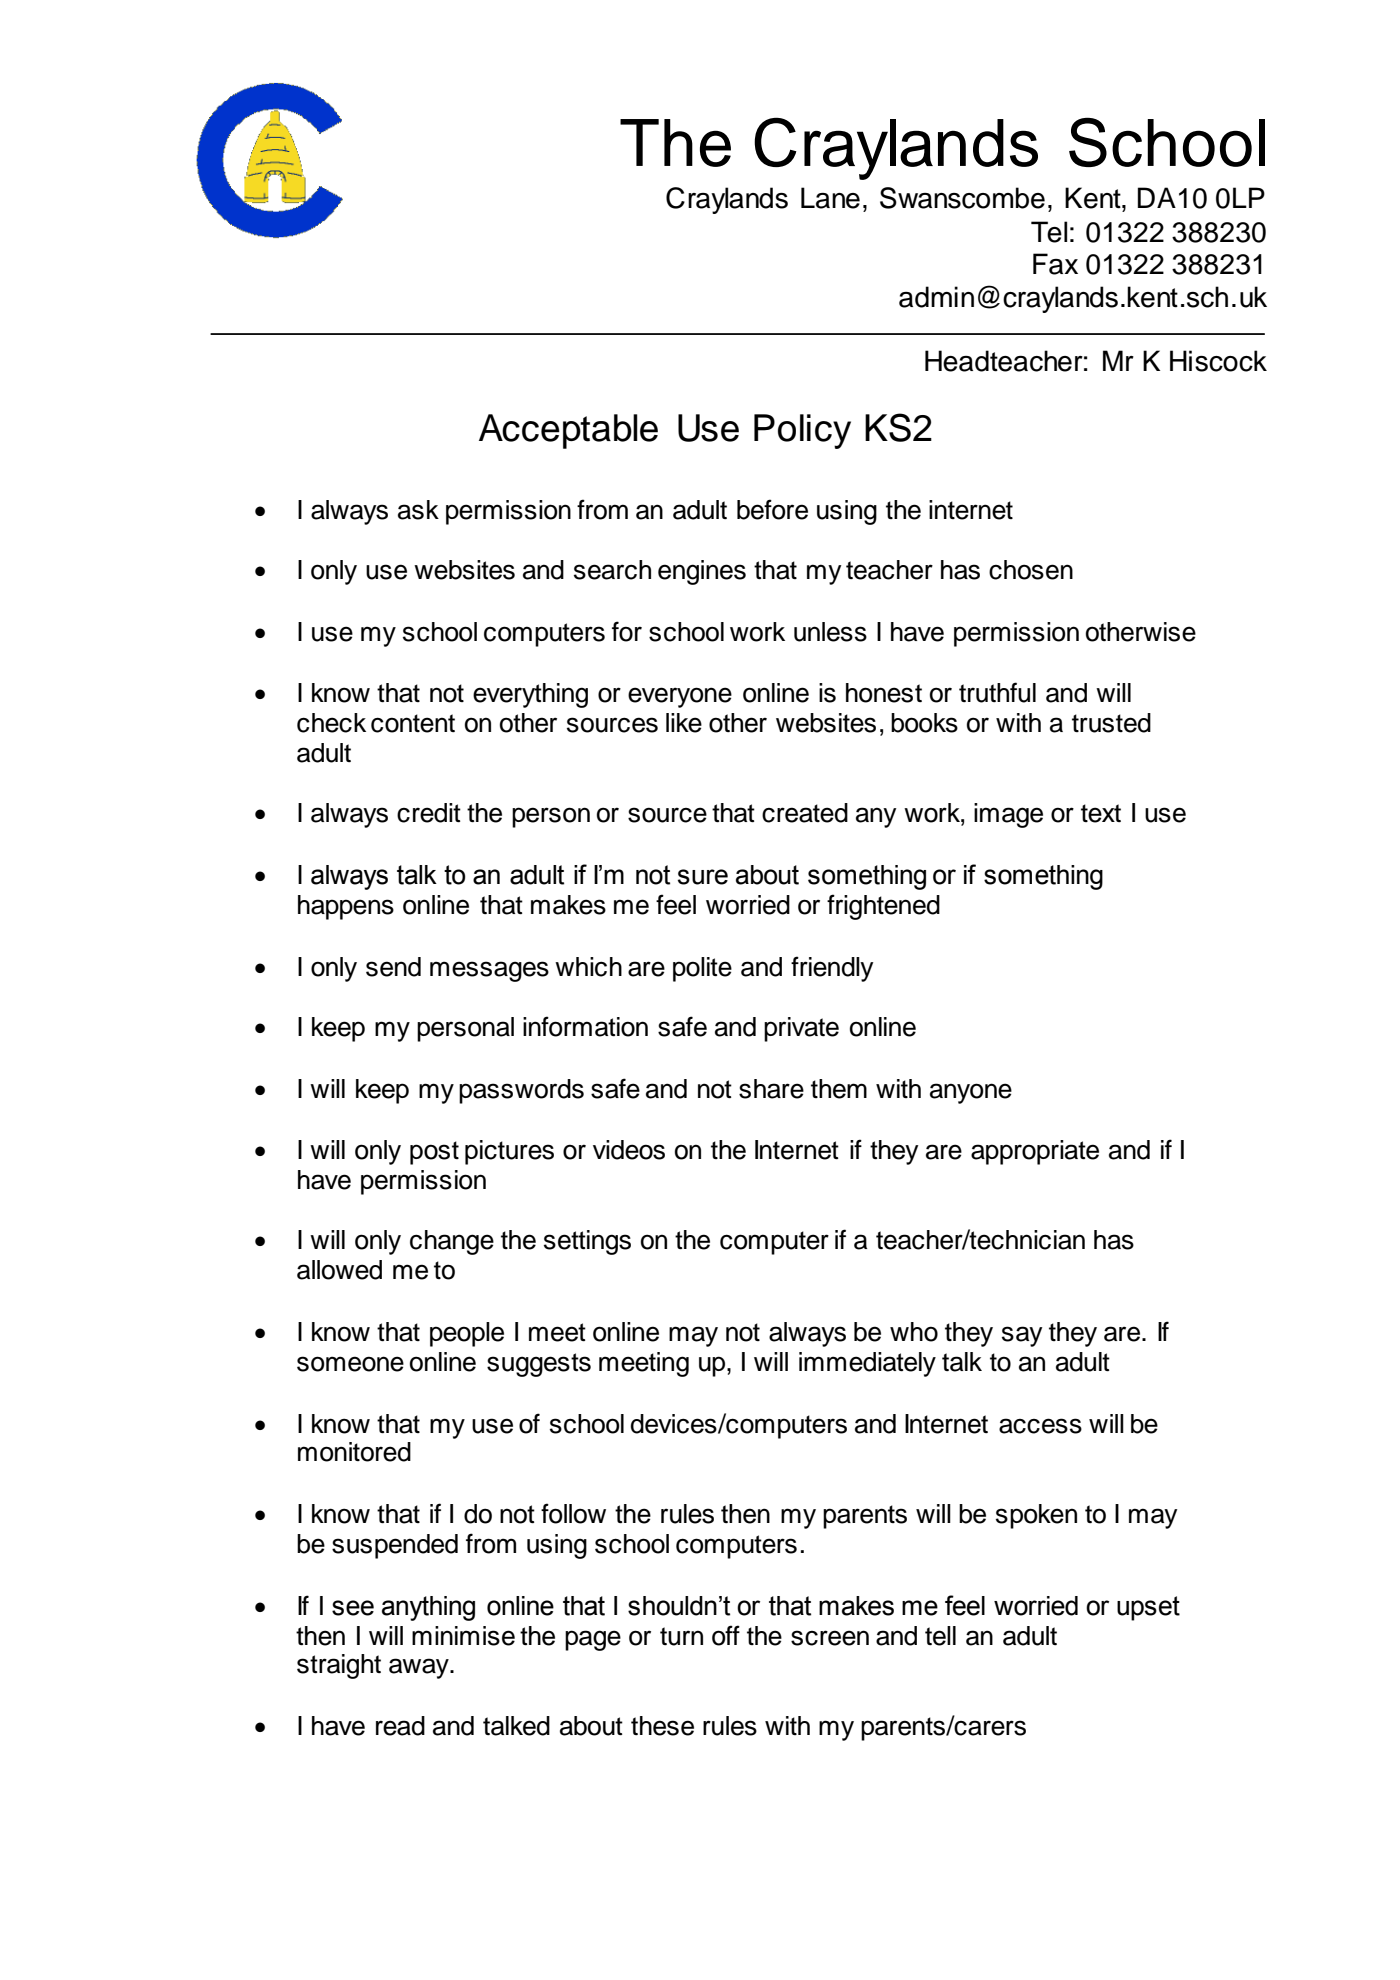 The width and height of the screenshot is (1400, 1980). What do you see at coordinates (420, 1668) in the screenshot?
I see `away` at bounding box center [420, 1668].
